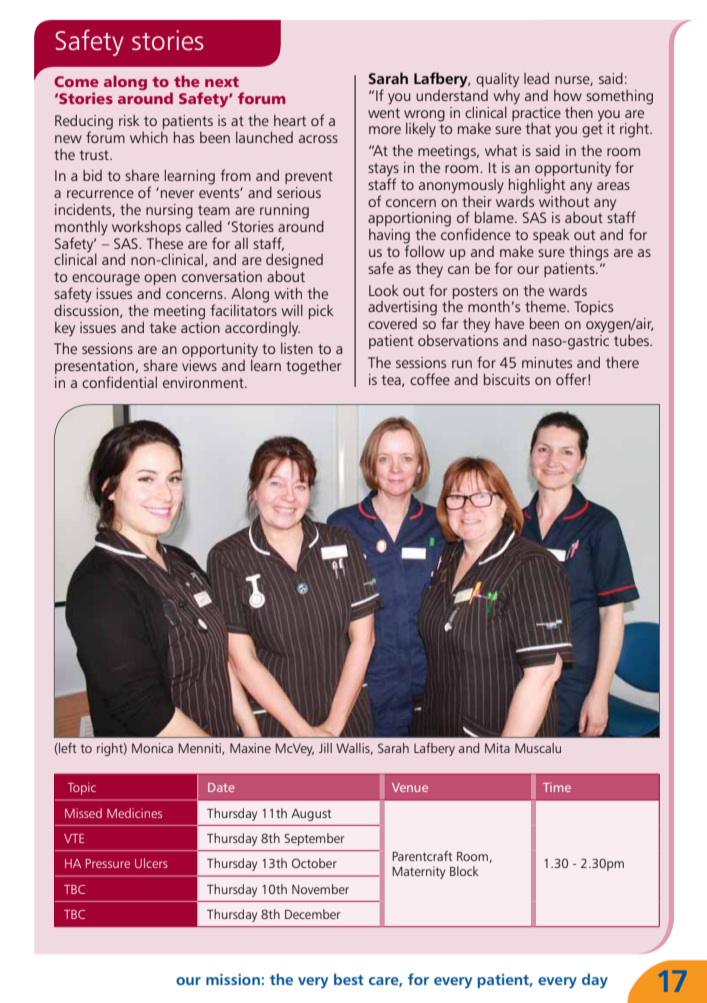 The height and width of the document is (1003, 707). Describe the element at coordinates (547, 362) in the document. I see `minutes` at that location.
